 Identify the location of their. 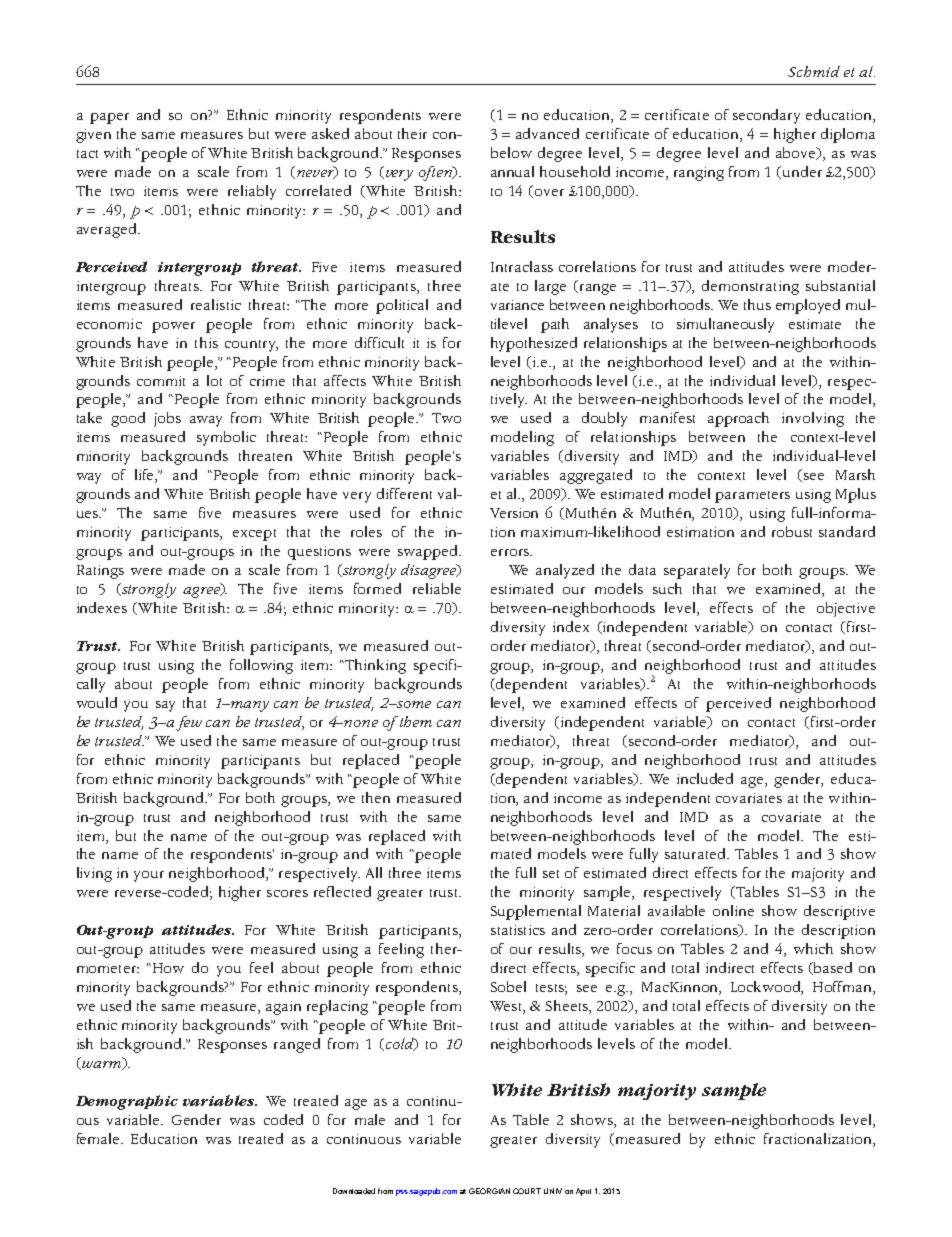
(412, 133).
